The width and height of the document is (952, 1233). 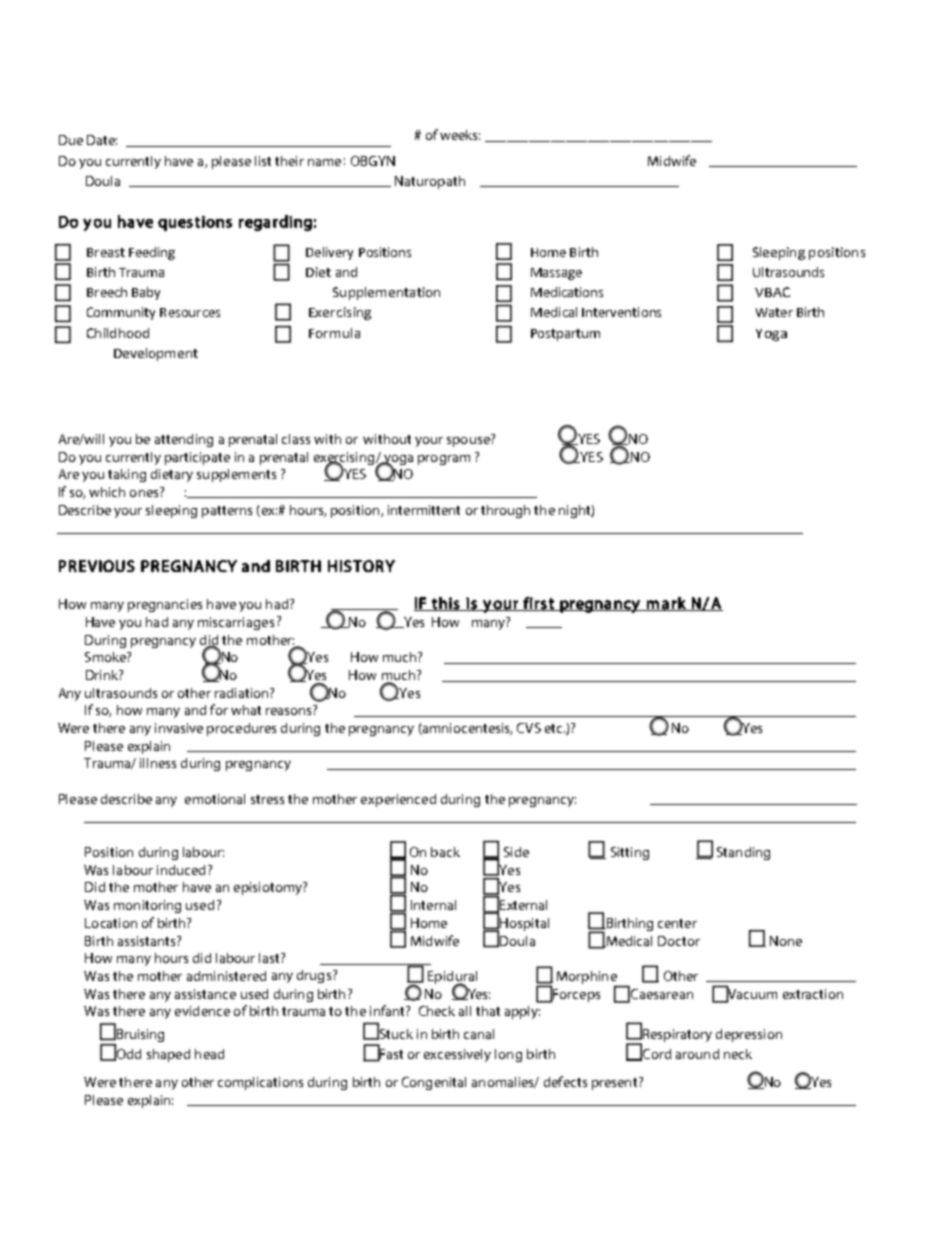 What do you see at coordinates (181, 870) in the document?
I see `induced` at bounding box center [181, 870].
